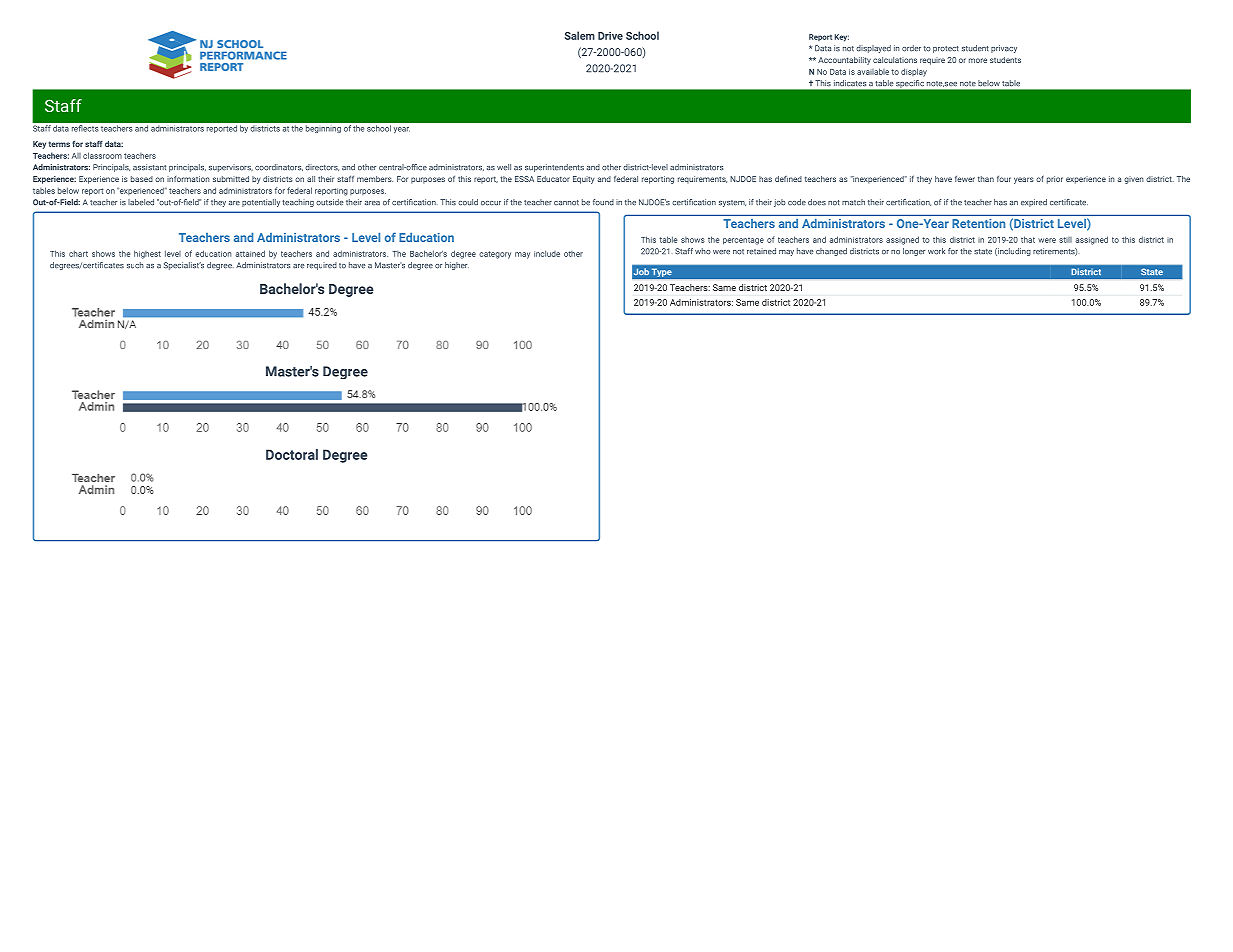 This image has width=1233, height=952. I want to click on Salem, so click(580, 35).
